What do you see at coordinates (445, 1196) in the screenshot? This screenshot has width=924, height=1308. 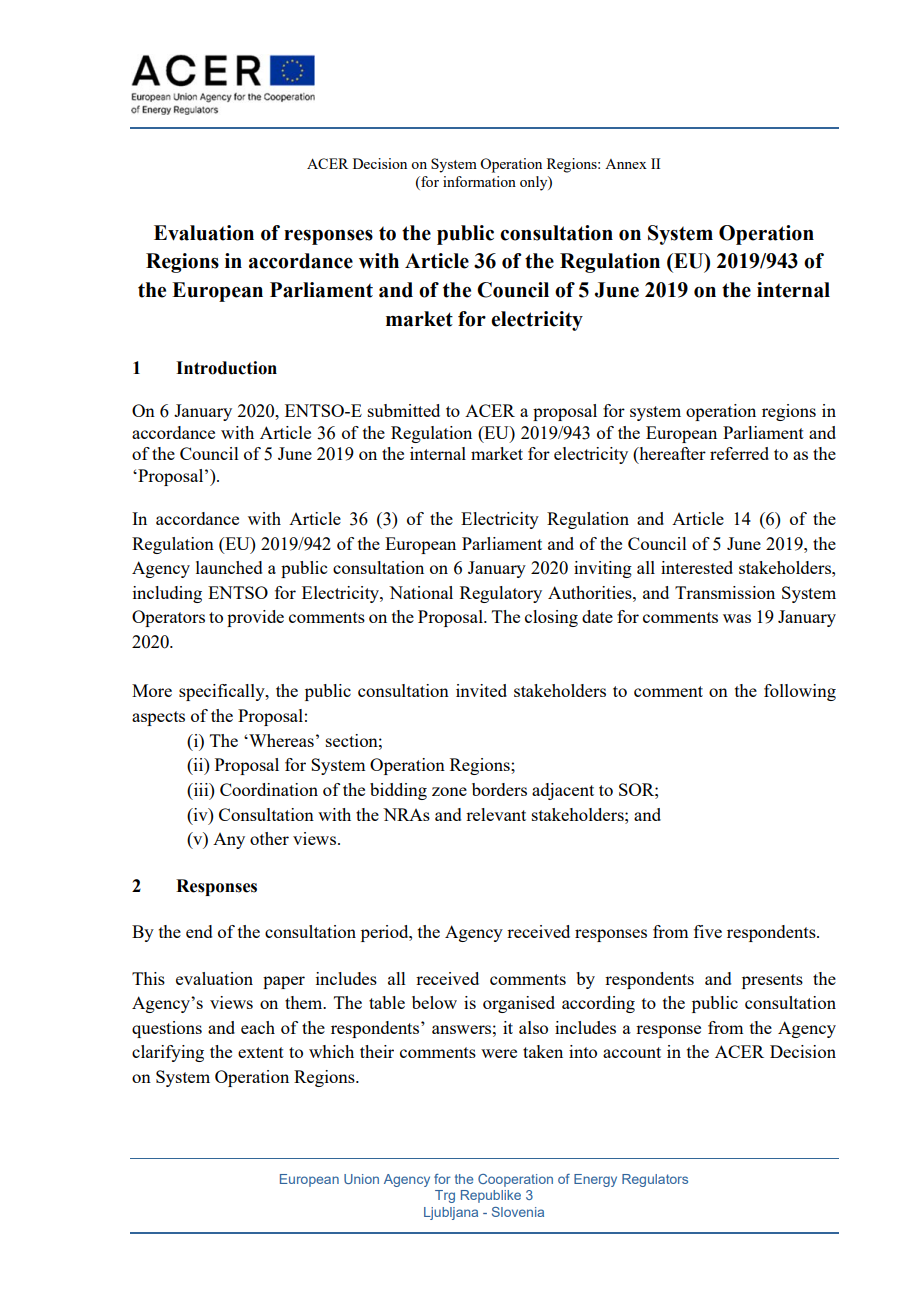 I see `Trg` at bounding box center [445, 1196].
